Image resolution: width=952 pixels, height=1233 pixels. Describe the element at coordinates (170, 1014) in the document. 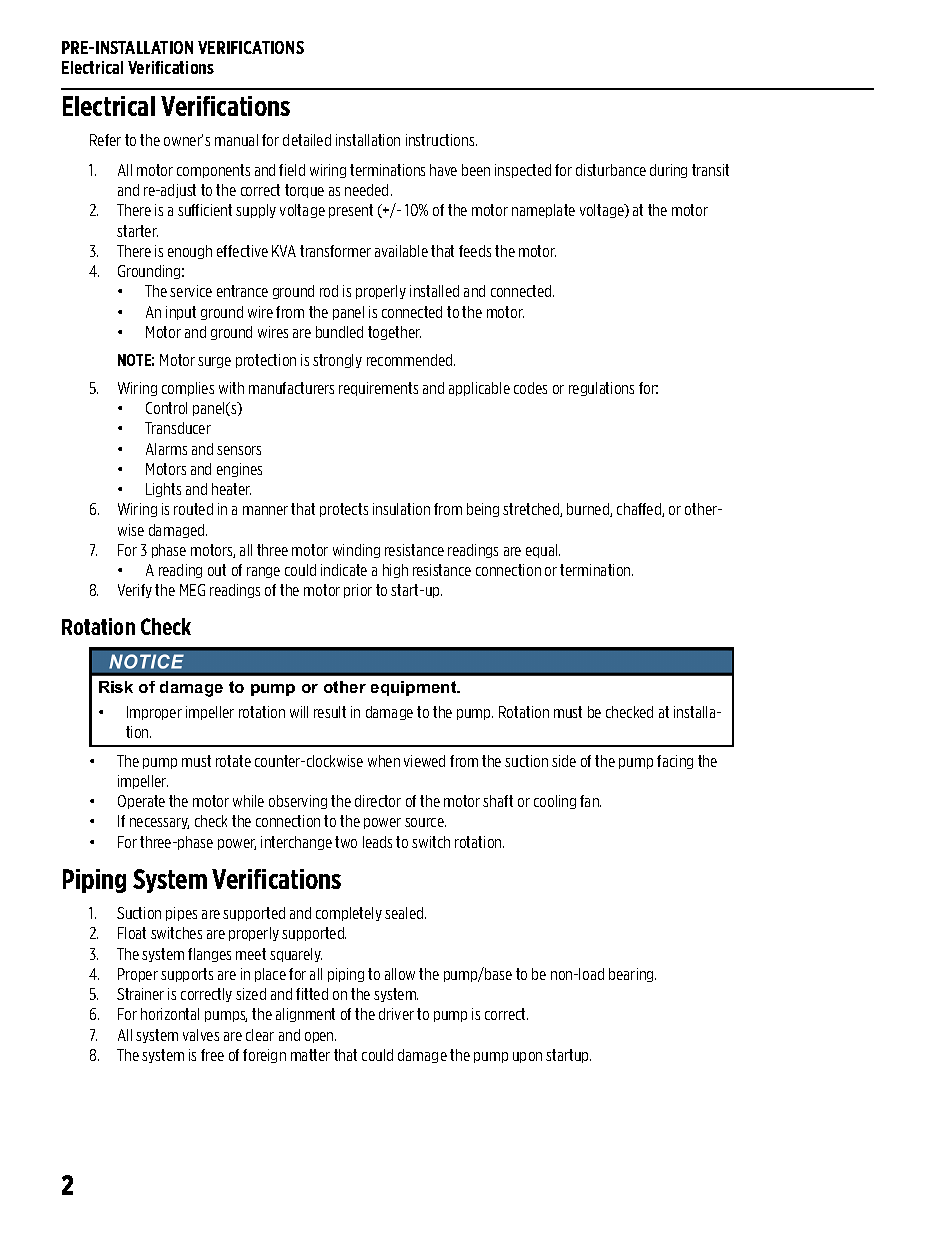

I see `horizontal` at that location.
